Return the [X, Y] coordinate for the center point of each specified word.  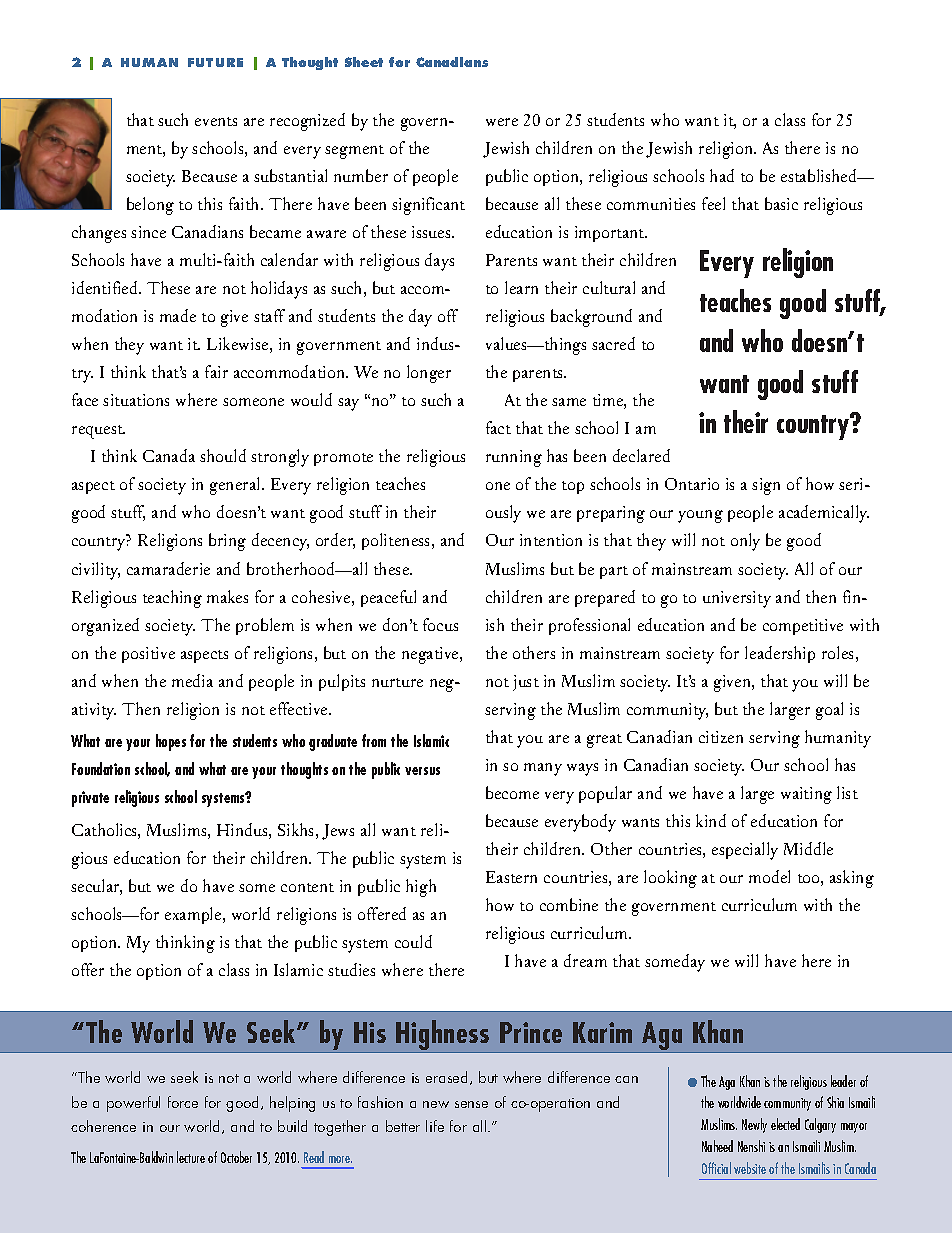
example [194, 915]
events [216, 121]
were [502, 122]
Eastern [511, 877]
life [435, 1126]
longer [429, 374]
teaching [172, 599]
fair [216, 371]
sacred [613, 343]
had [722, 175]
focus [440, 624]
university [737, 599]
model [769, 876]
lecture [191, 1157]
